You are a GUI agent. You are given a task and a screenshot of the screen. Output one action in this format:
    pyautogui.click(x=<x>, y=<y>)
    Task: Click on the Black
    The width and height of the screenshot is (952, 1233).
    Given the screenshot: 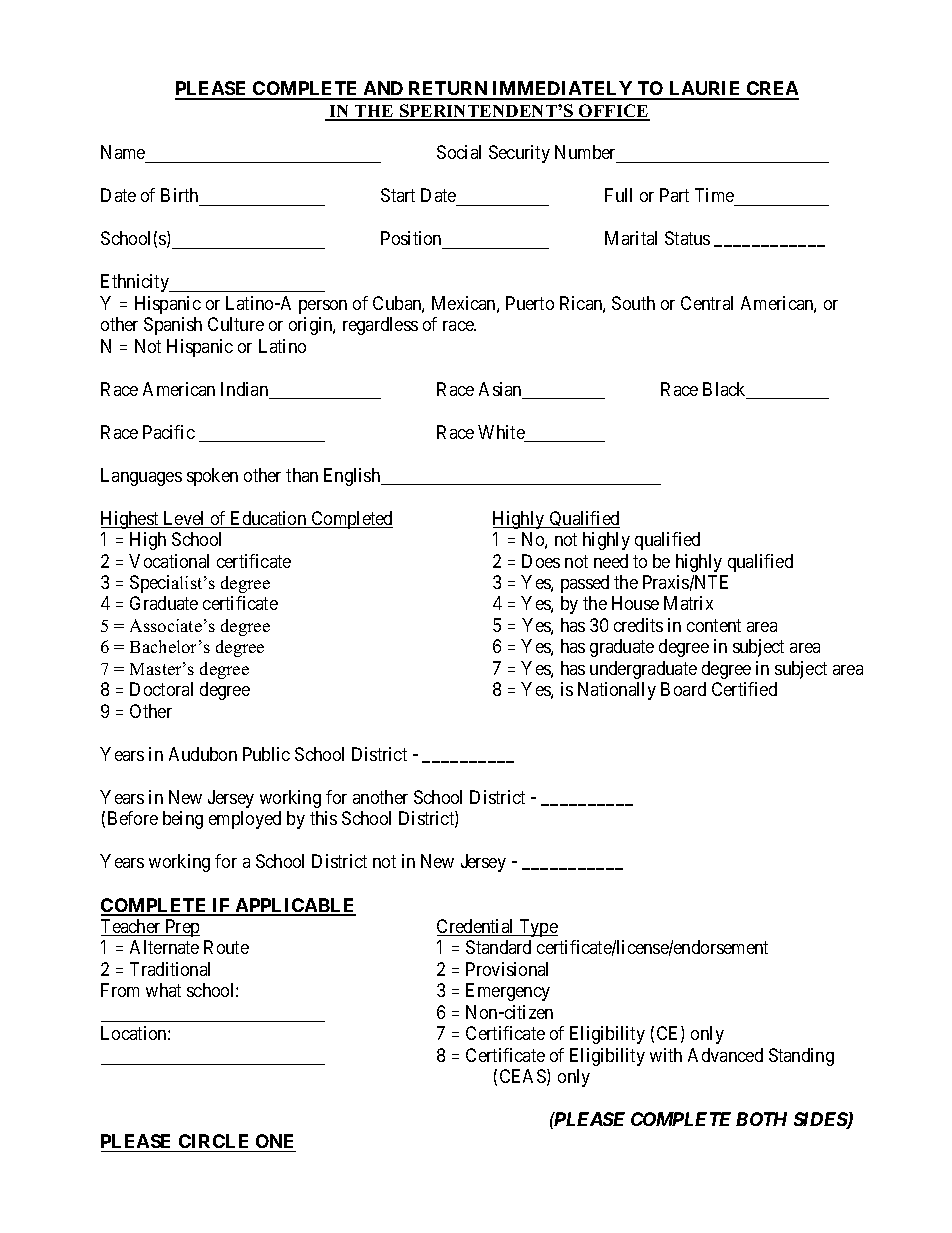 What is the action you would take?
    pyautogui.click(x=726, y=390)
